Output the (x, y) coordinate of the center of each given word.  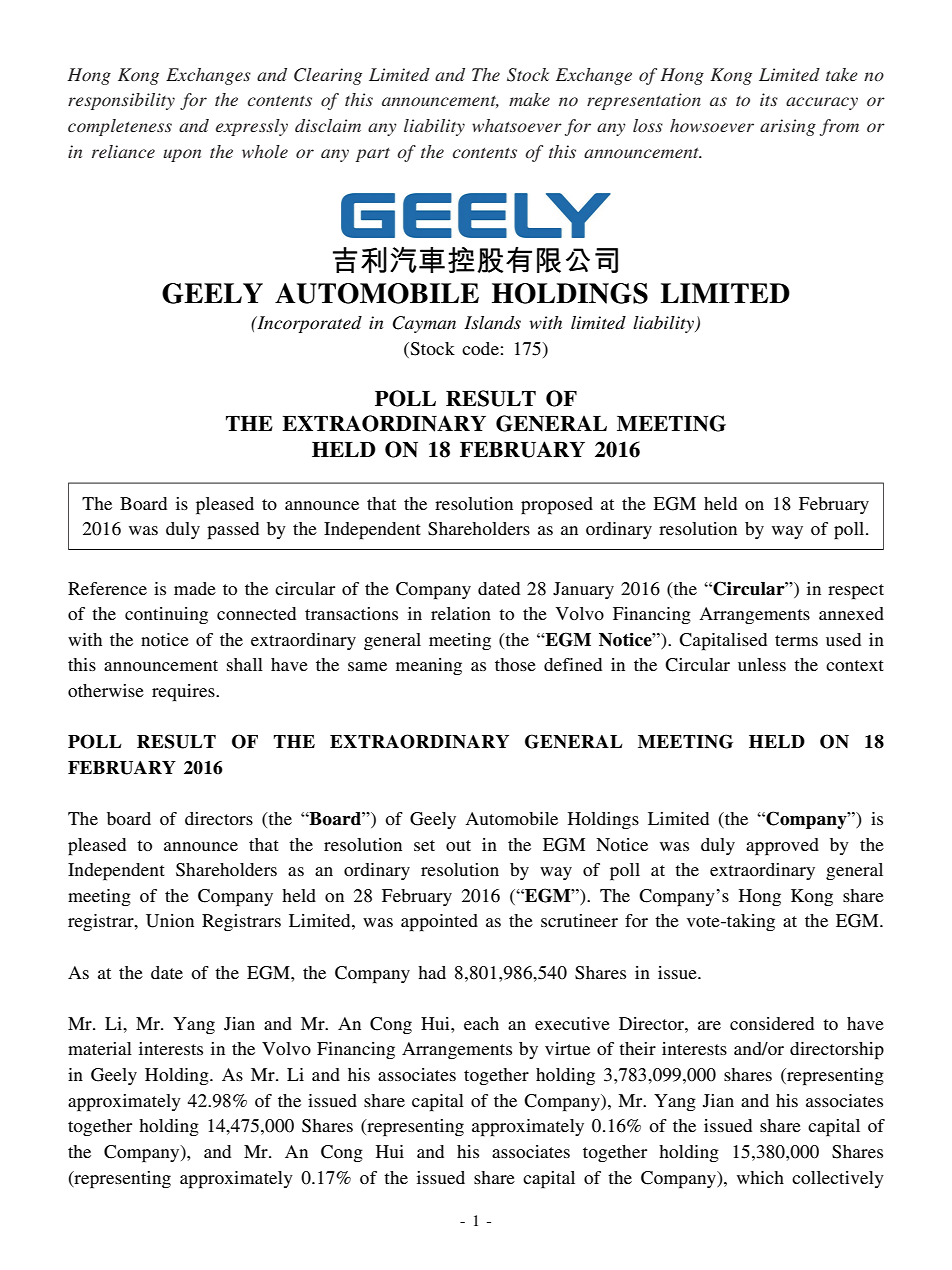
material (100, 1048)
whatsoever (517, 125)
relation (461, 613)
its (769, 99)
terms (796, 640)
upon (182, 155)
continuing (166, 615)
